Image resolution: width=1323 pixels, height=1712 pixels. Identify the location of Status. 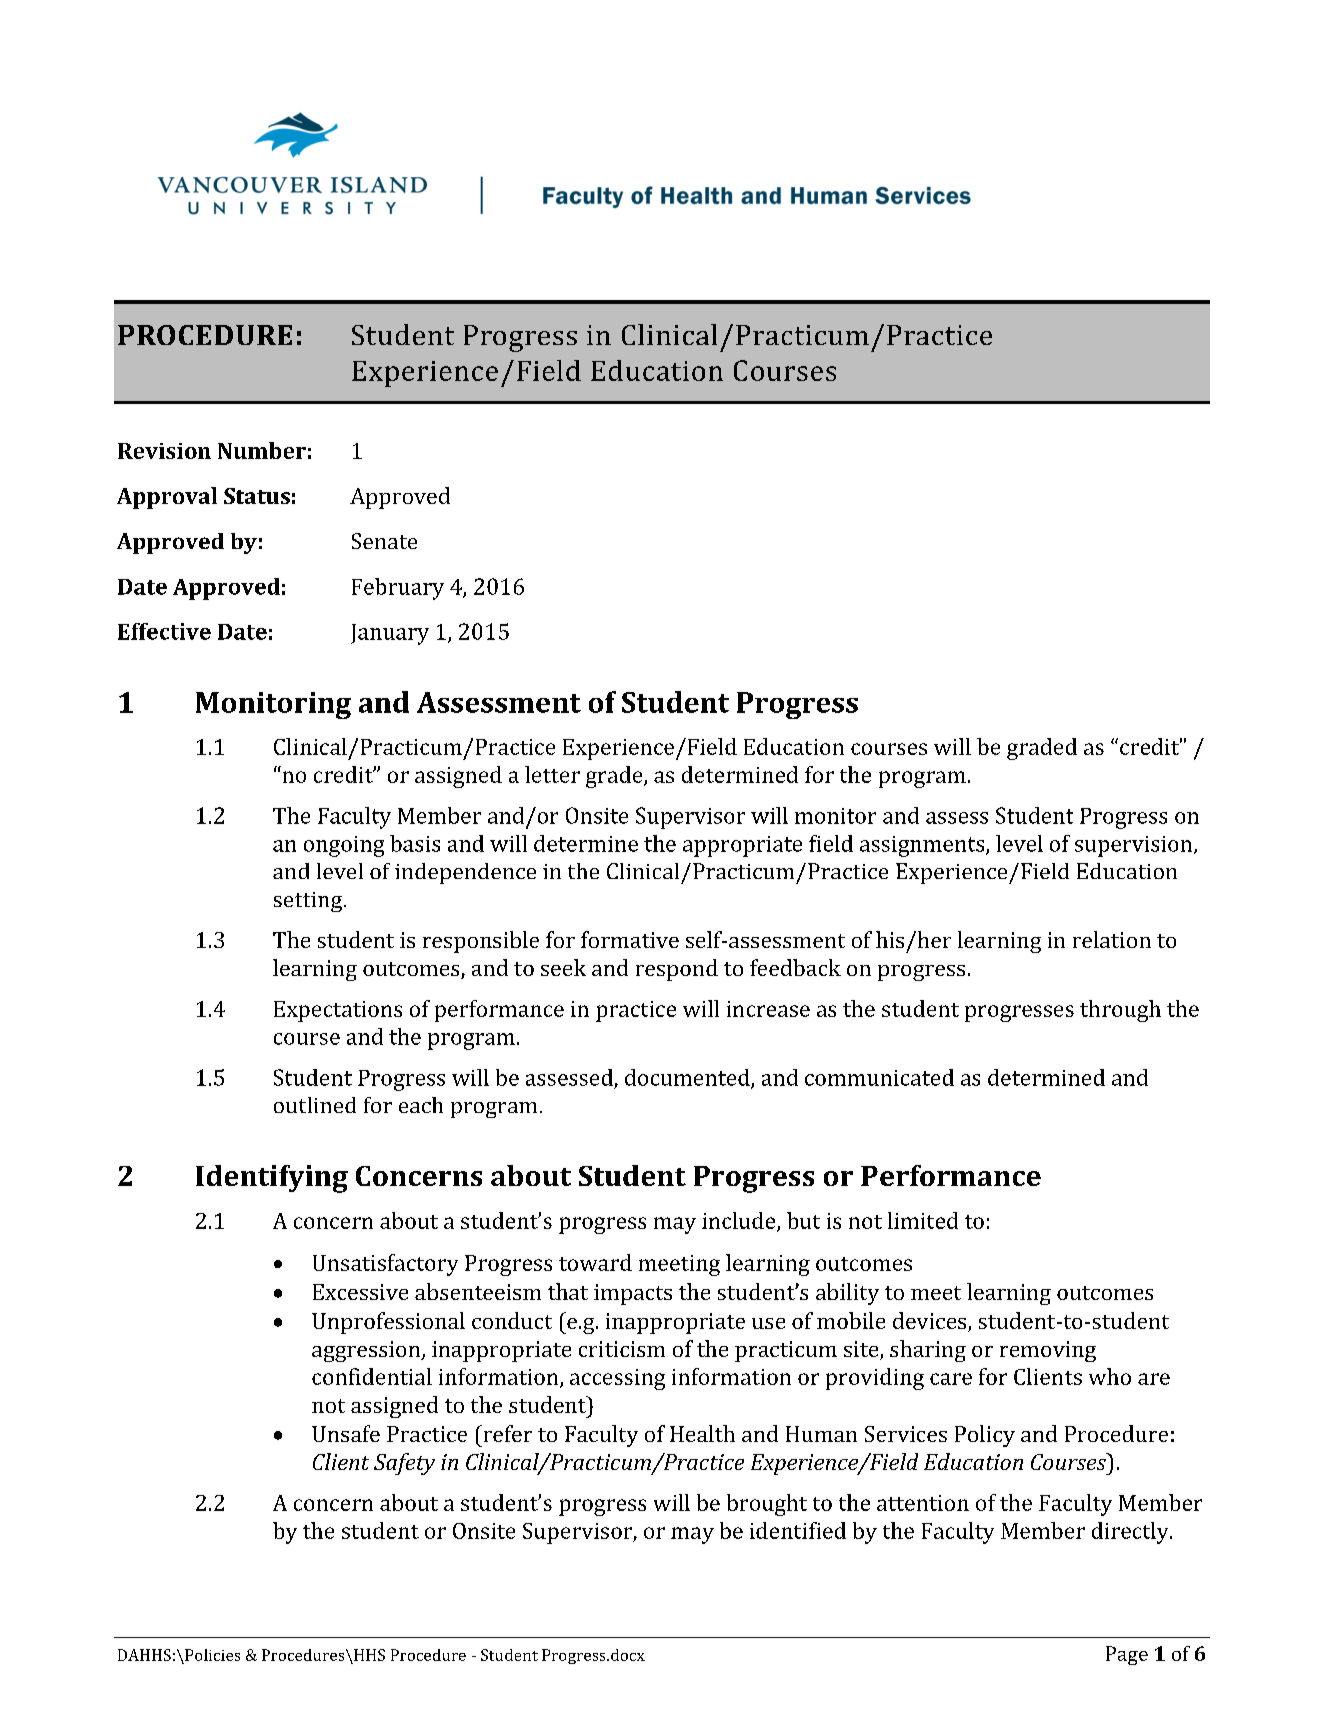
(257, 496).
